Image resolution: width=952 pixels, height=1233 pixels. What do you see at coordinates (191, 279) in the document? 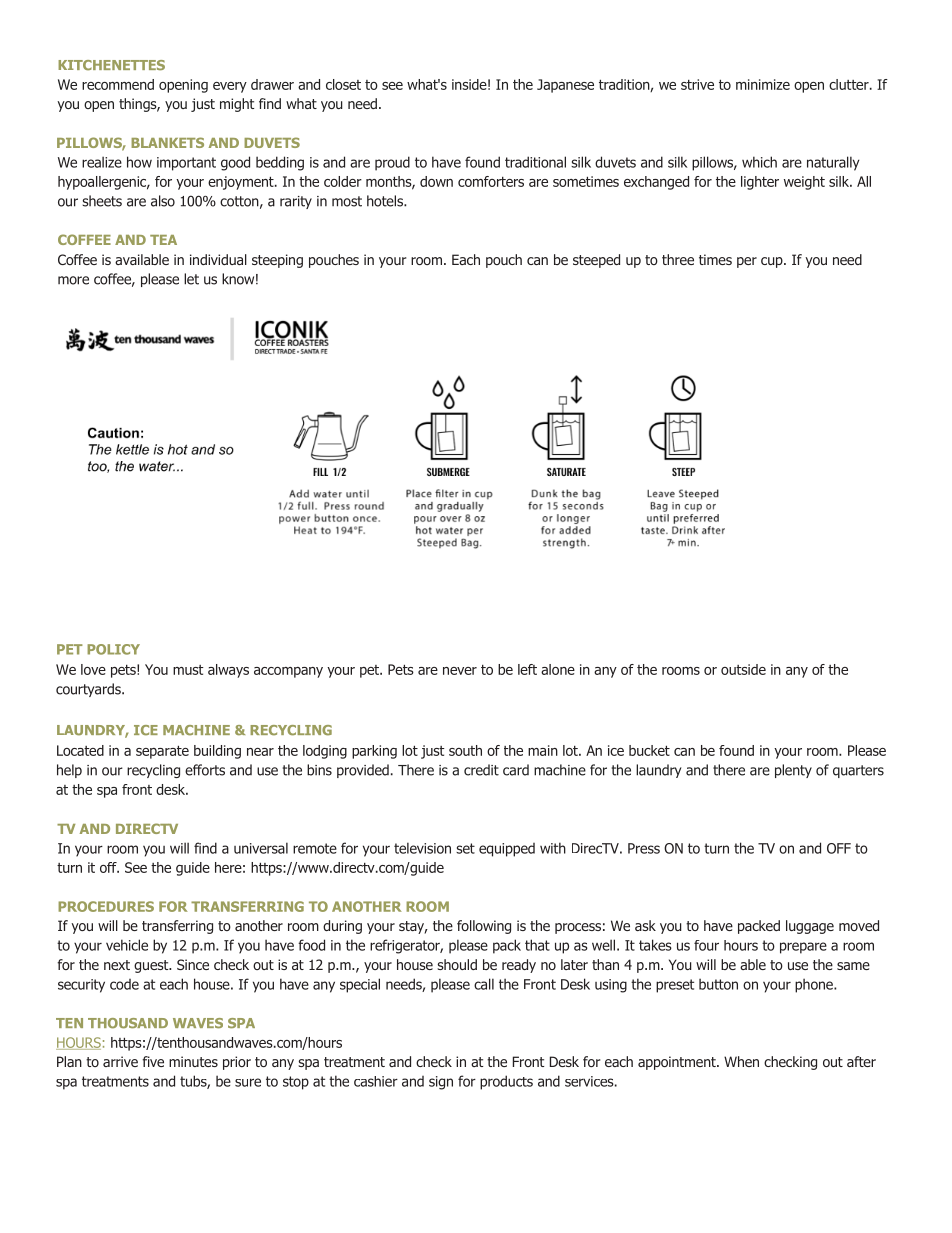
I see `let` at bounding box center [191, 279].
